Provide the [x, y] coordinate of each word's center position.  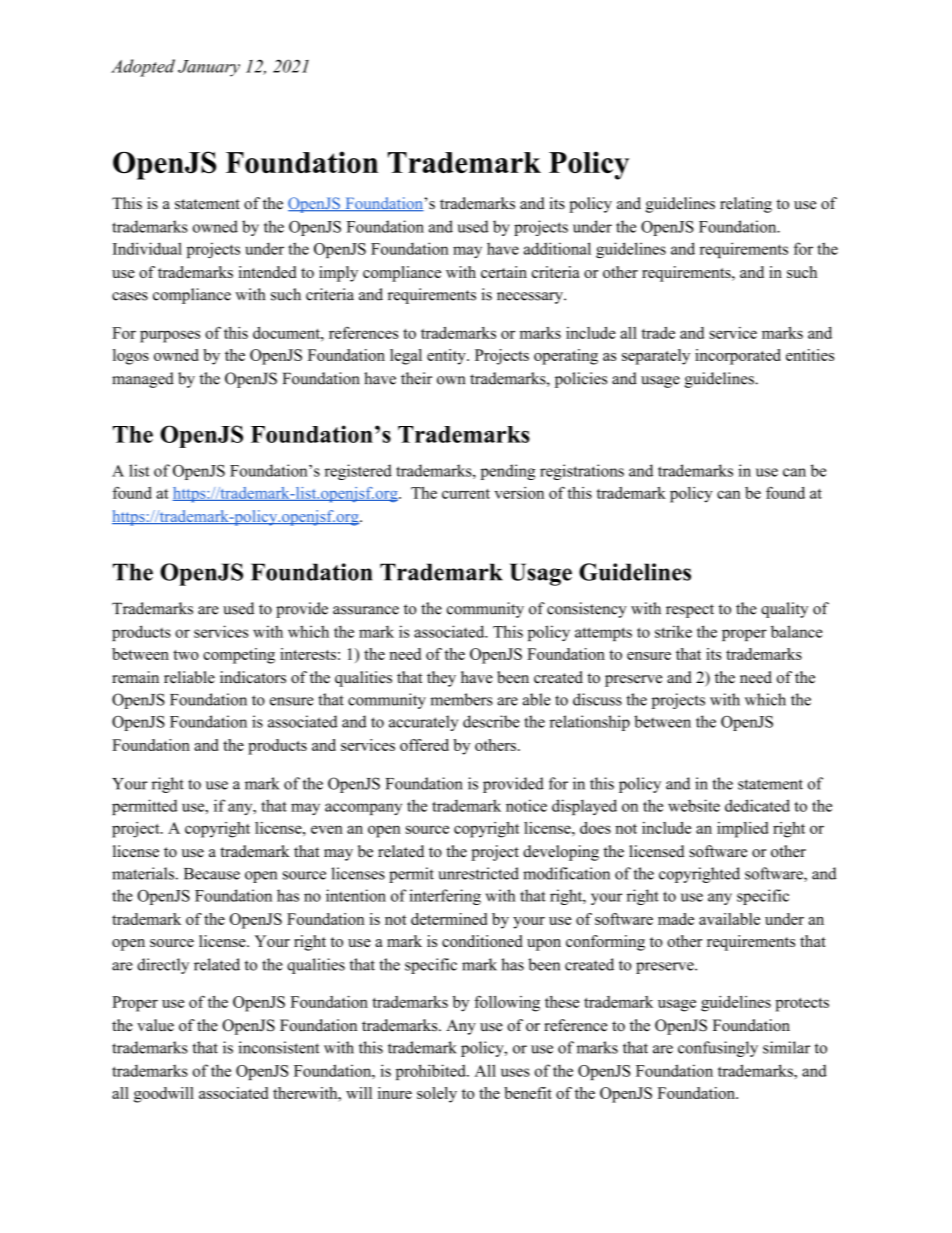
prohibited [432, 1072]
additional [557, 248]
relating [746, 205]
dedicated [757, 805]
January [209, 68]
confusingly [718, 1049]
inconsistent [278, 1047]
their [416, 378]
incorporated [738, 357]
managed [143, 380]
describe [491, 721]
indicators [253, 677]
